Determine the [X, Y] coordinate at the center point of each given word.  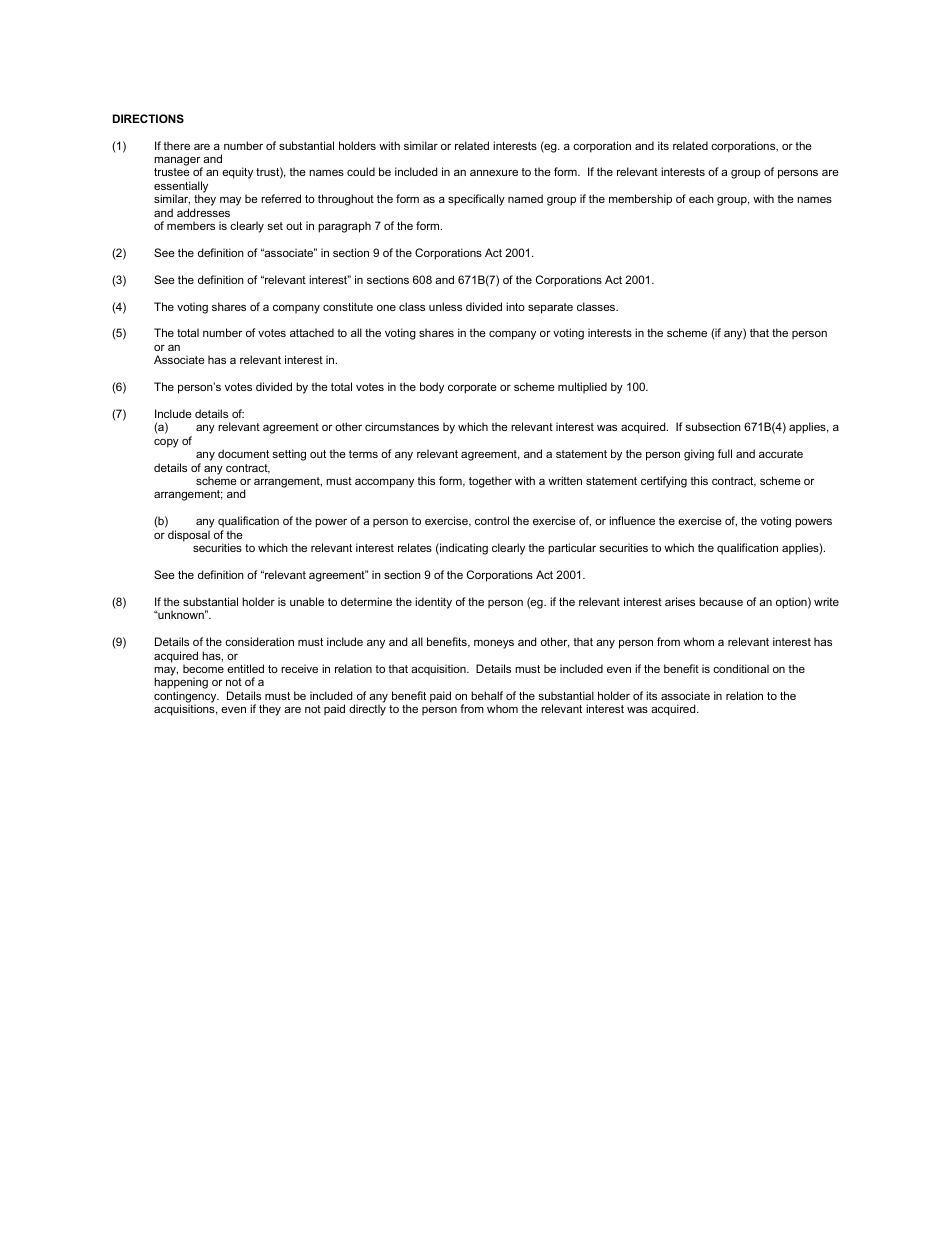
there [176, 145]
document [243, 453]
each [701, 198]
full [725, 453]
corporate [472, 388]
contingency [186, 698]
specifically [476, 200]
